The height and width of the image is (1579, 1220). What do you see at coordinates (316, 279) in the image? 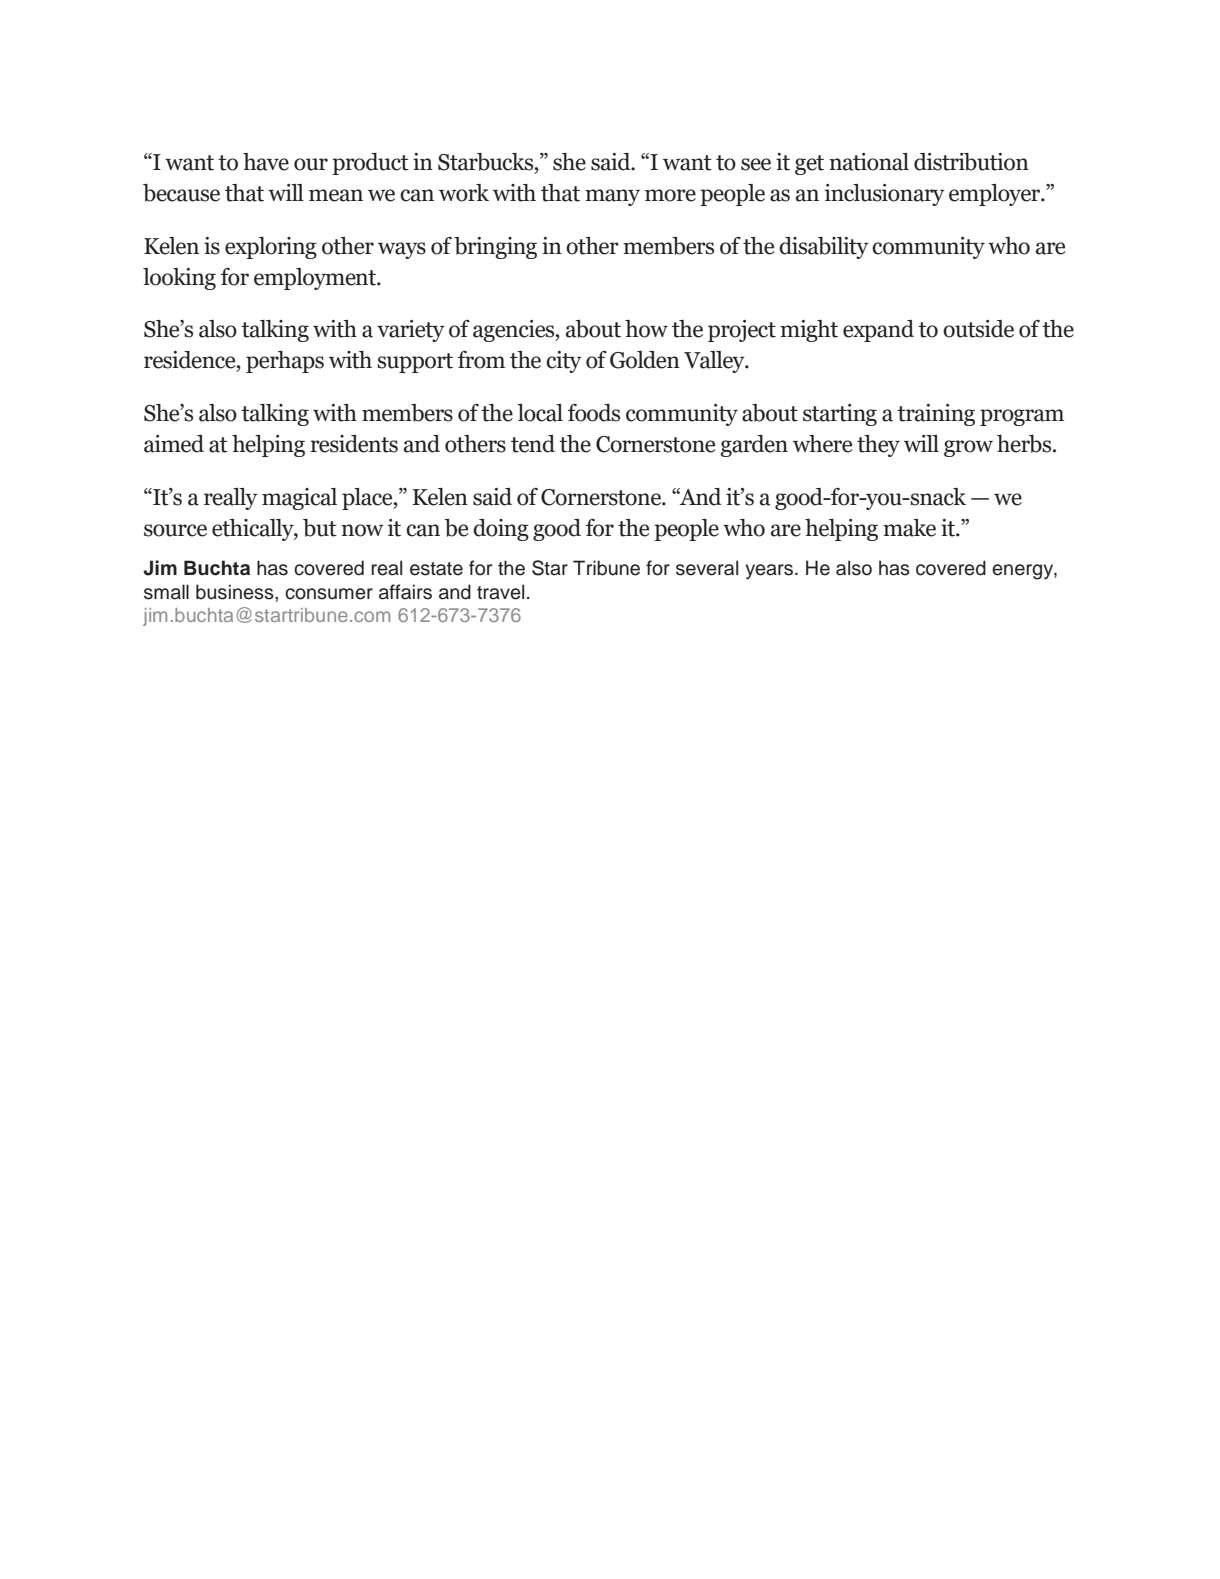
I see `employment` at bounding box center [316, 279].
